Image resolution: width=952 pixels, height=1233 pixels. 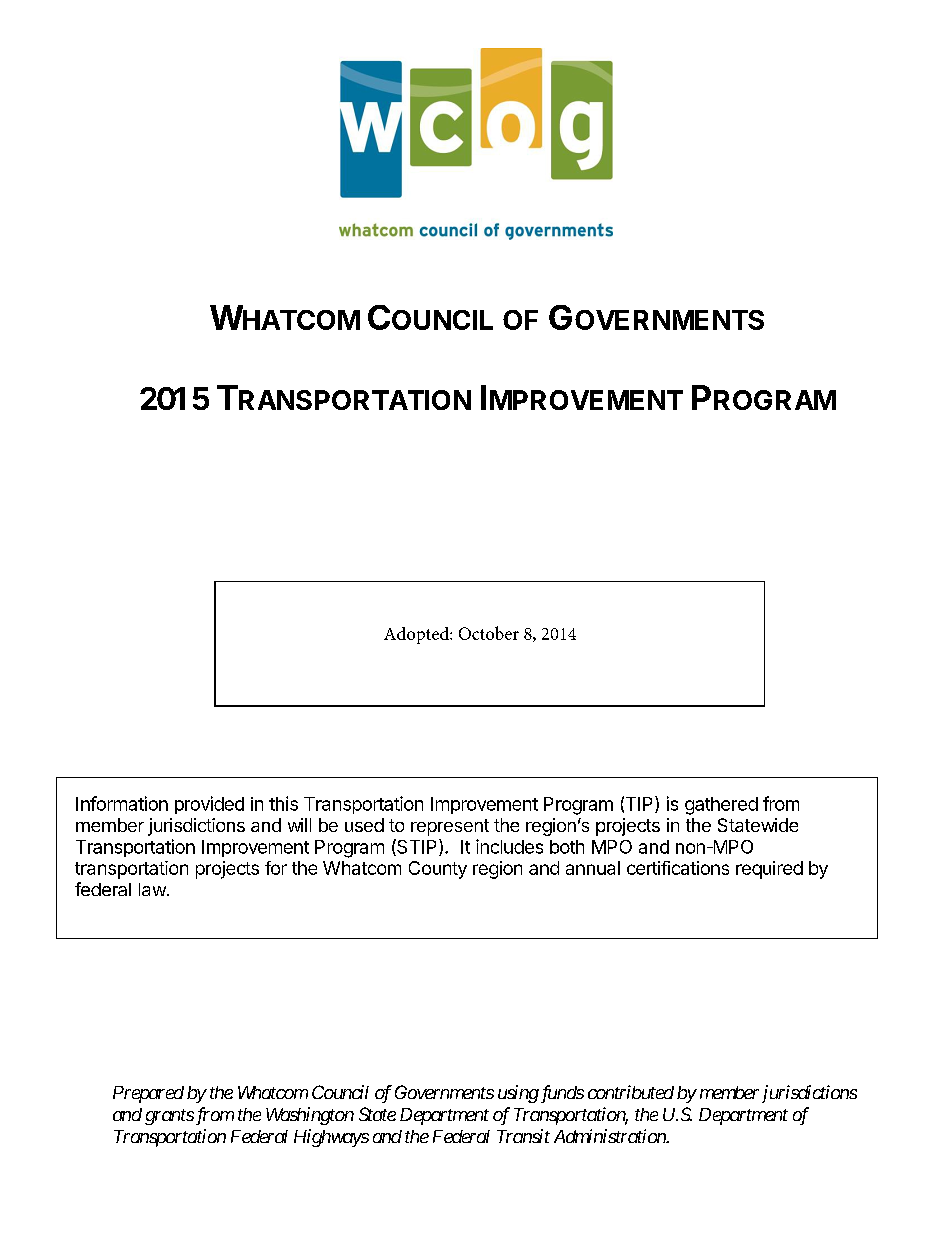 I want to click on Washington, so click(x=310, y=1116).
